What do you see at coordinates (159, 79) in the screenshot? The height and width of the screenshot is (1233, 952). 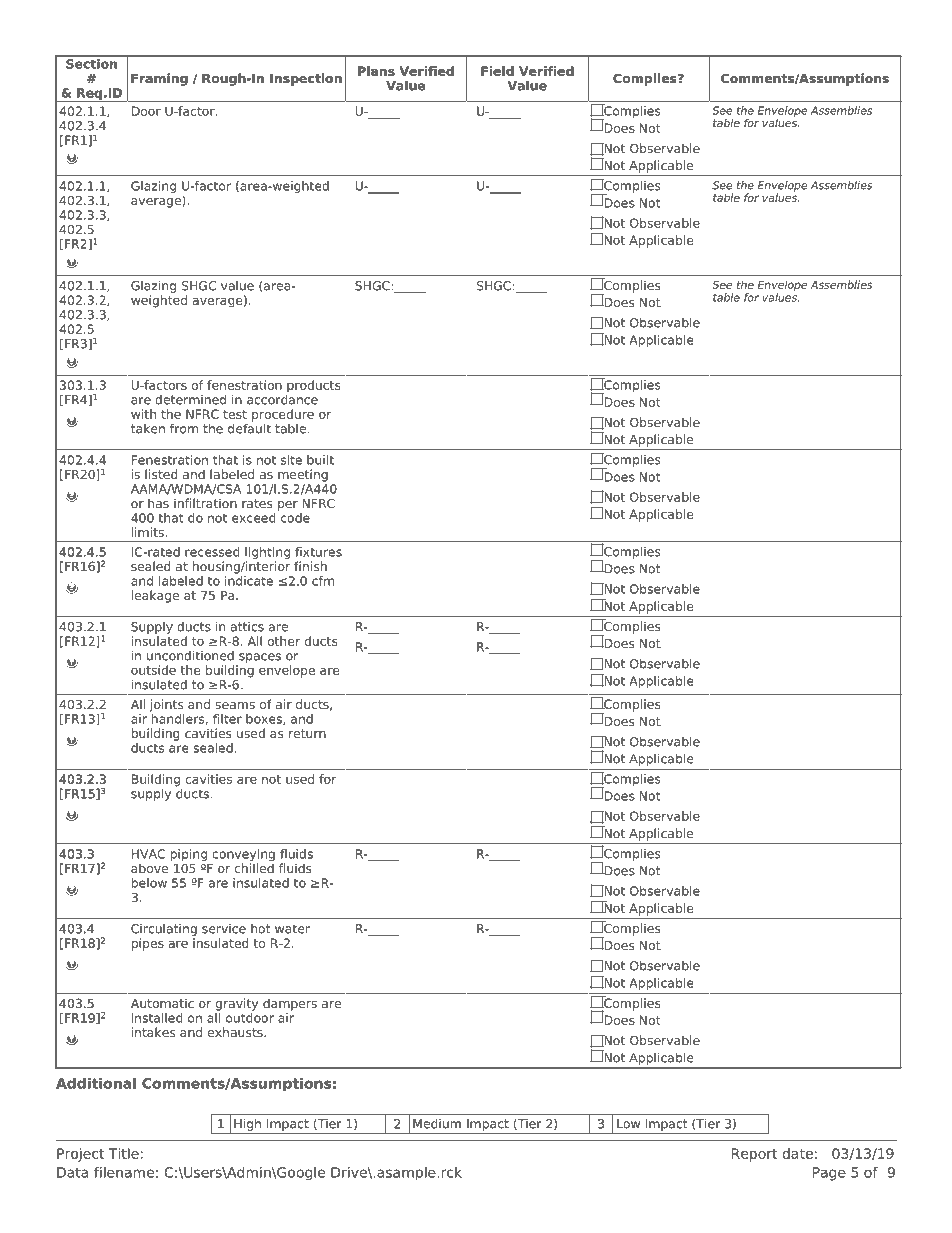 I see `Framing` at bounding box center [159, 79].
